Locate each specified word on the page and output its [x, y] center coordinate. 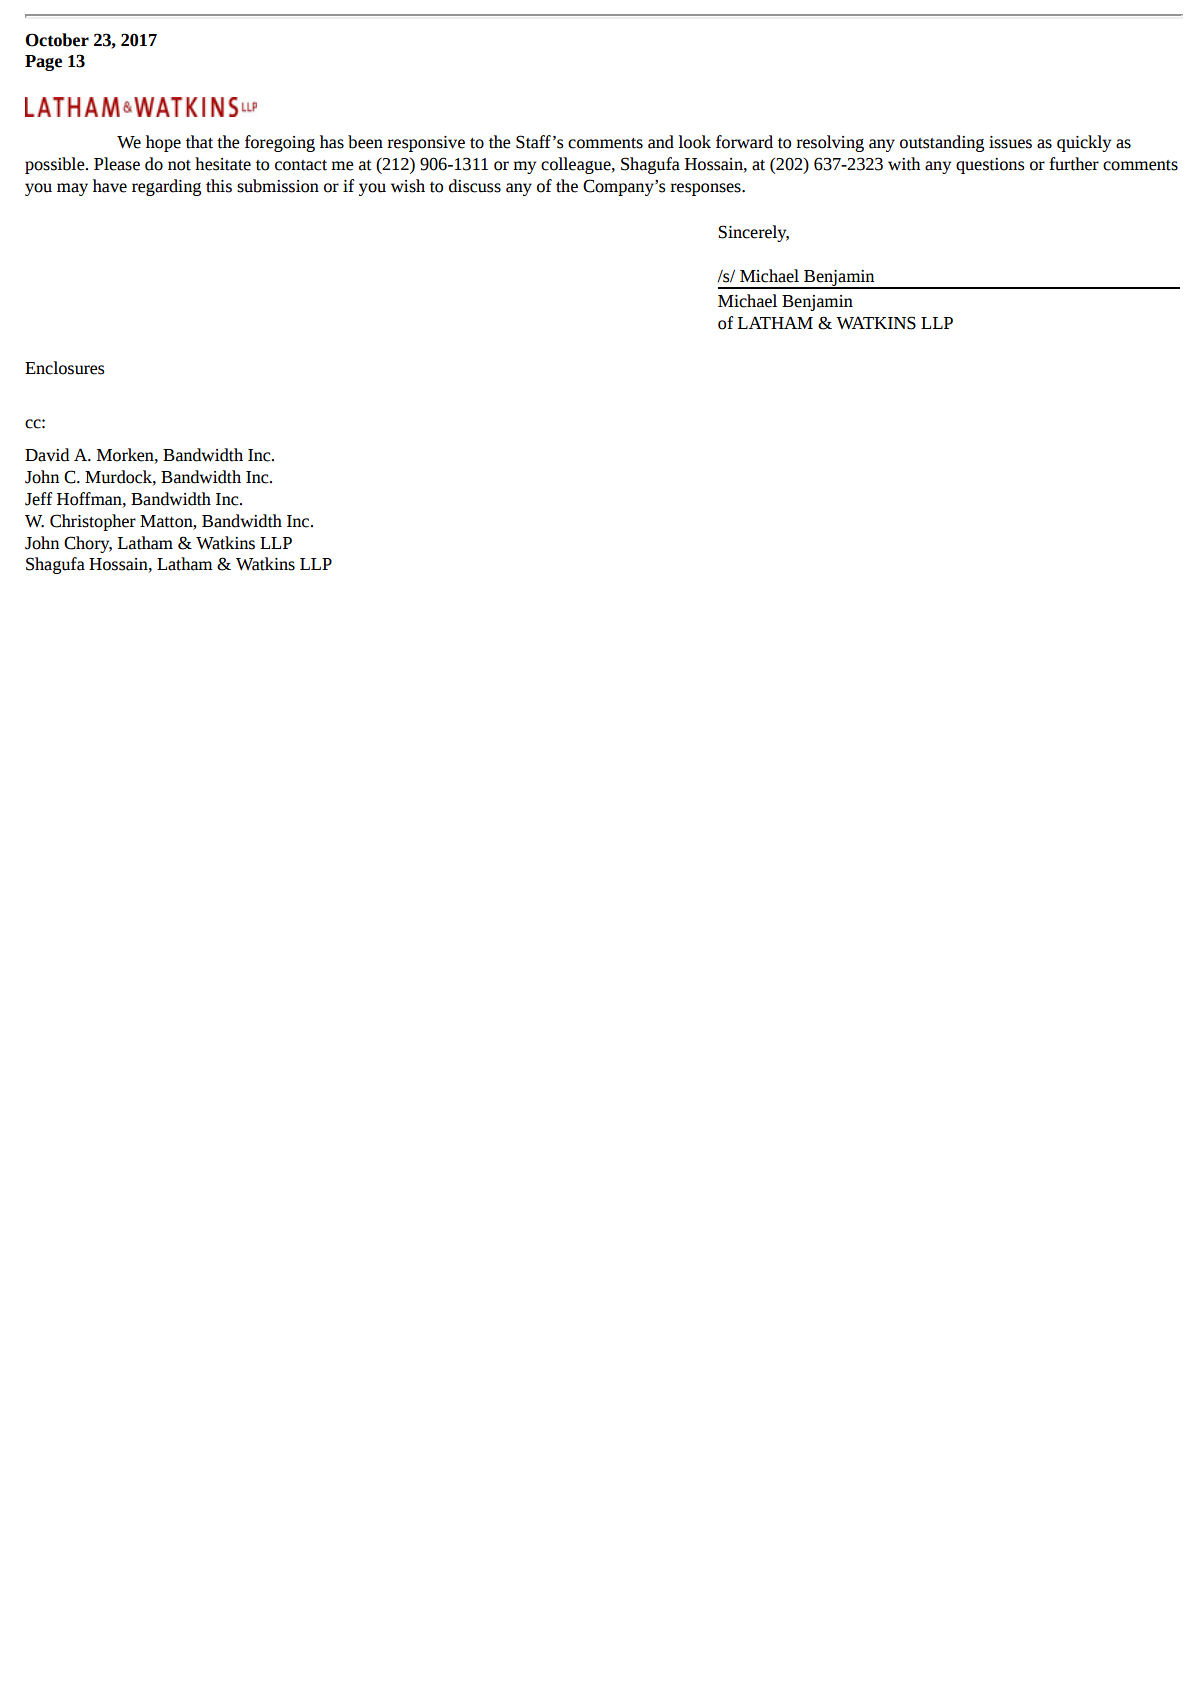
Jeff [38, 499]
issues [1010, 142]
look [694, 142]
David [47, 455]
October [57, 40]
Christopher [93, 522]
